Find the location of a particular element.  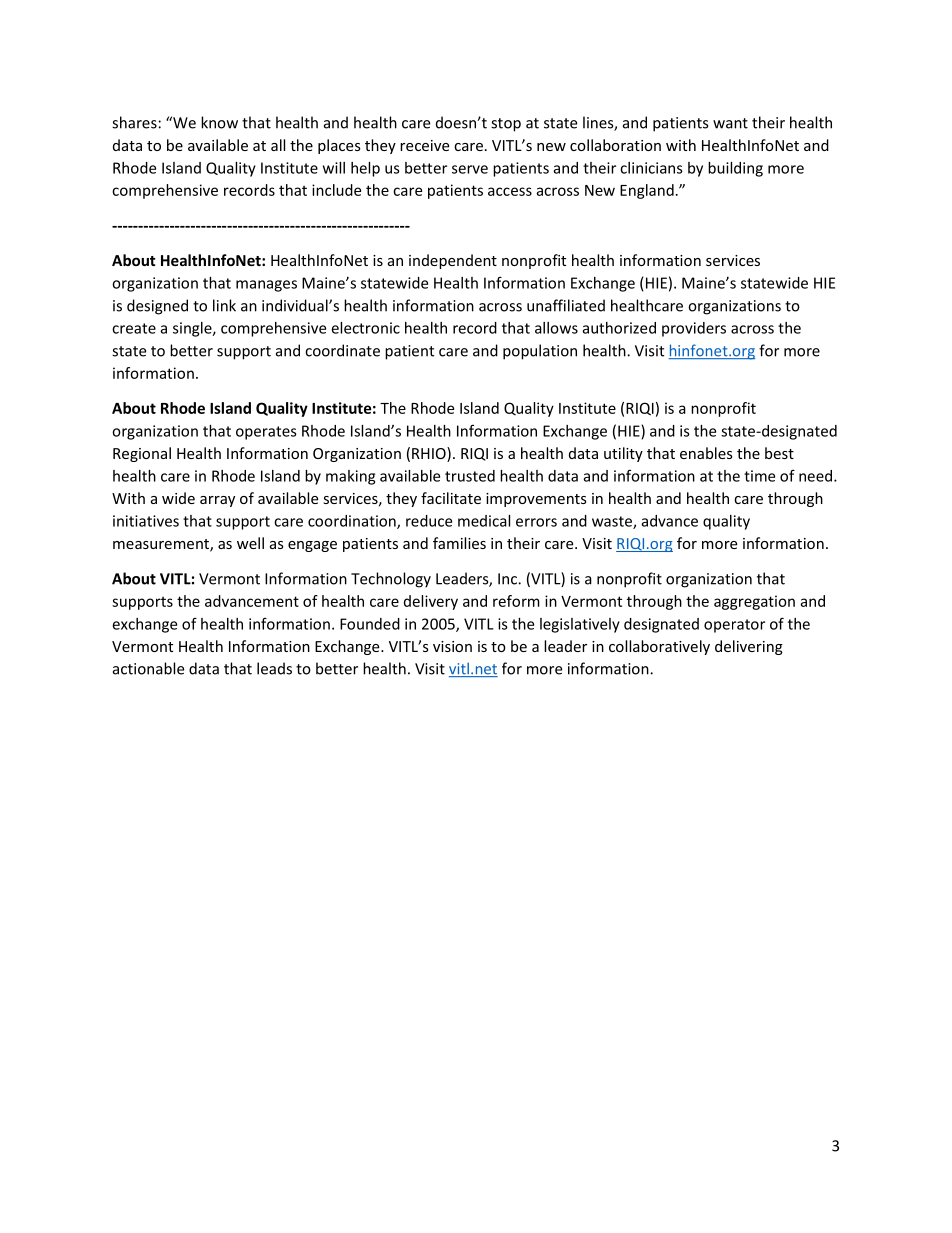

leads is located at coordinates (274, 668).
